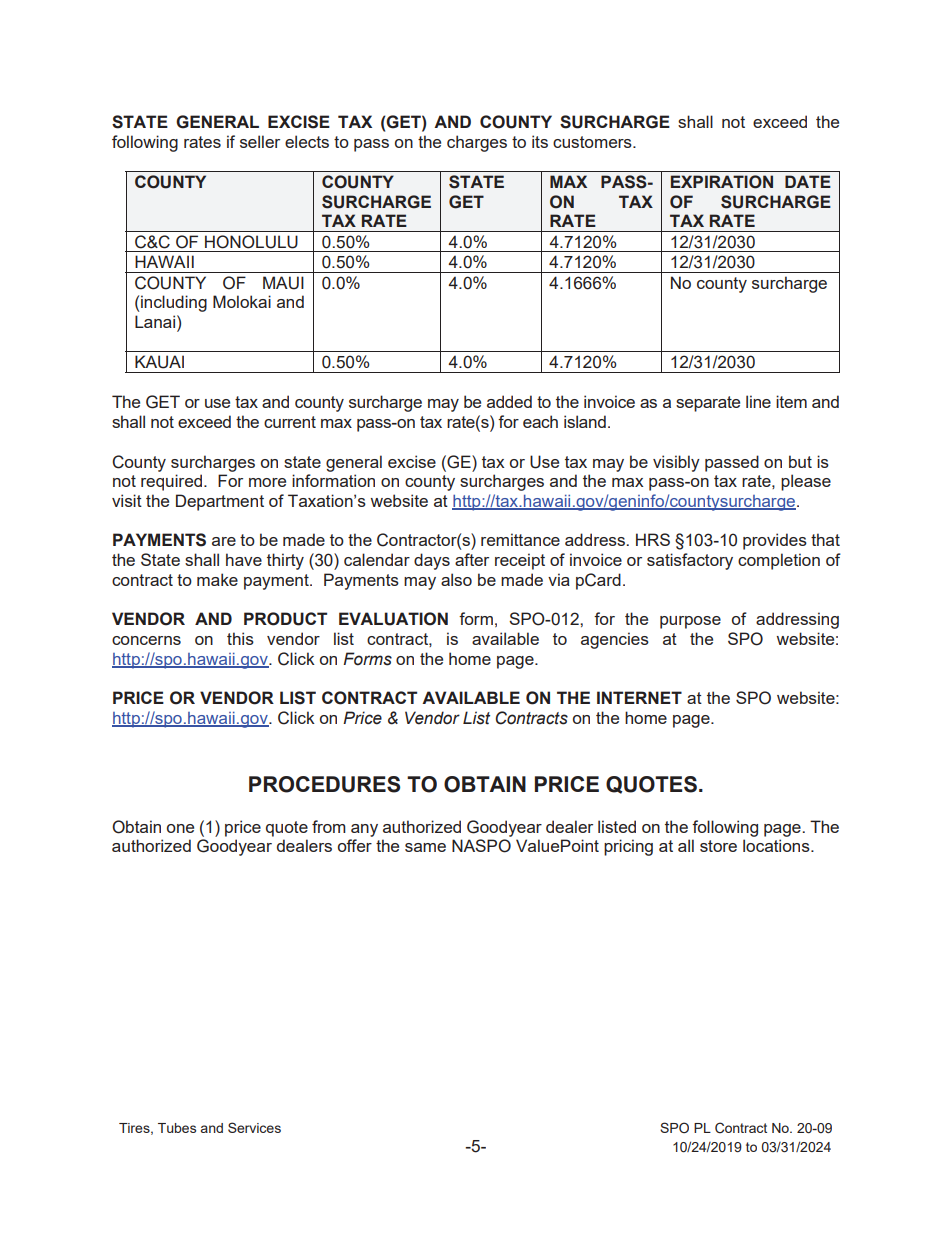 The image size is (952, 1233). Describe the element at coordinates (177, 1128) in the document. I see `Tubes` at that location.
